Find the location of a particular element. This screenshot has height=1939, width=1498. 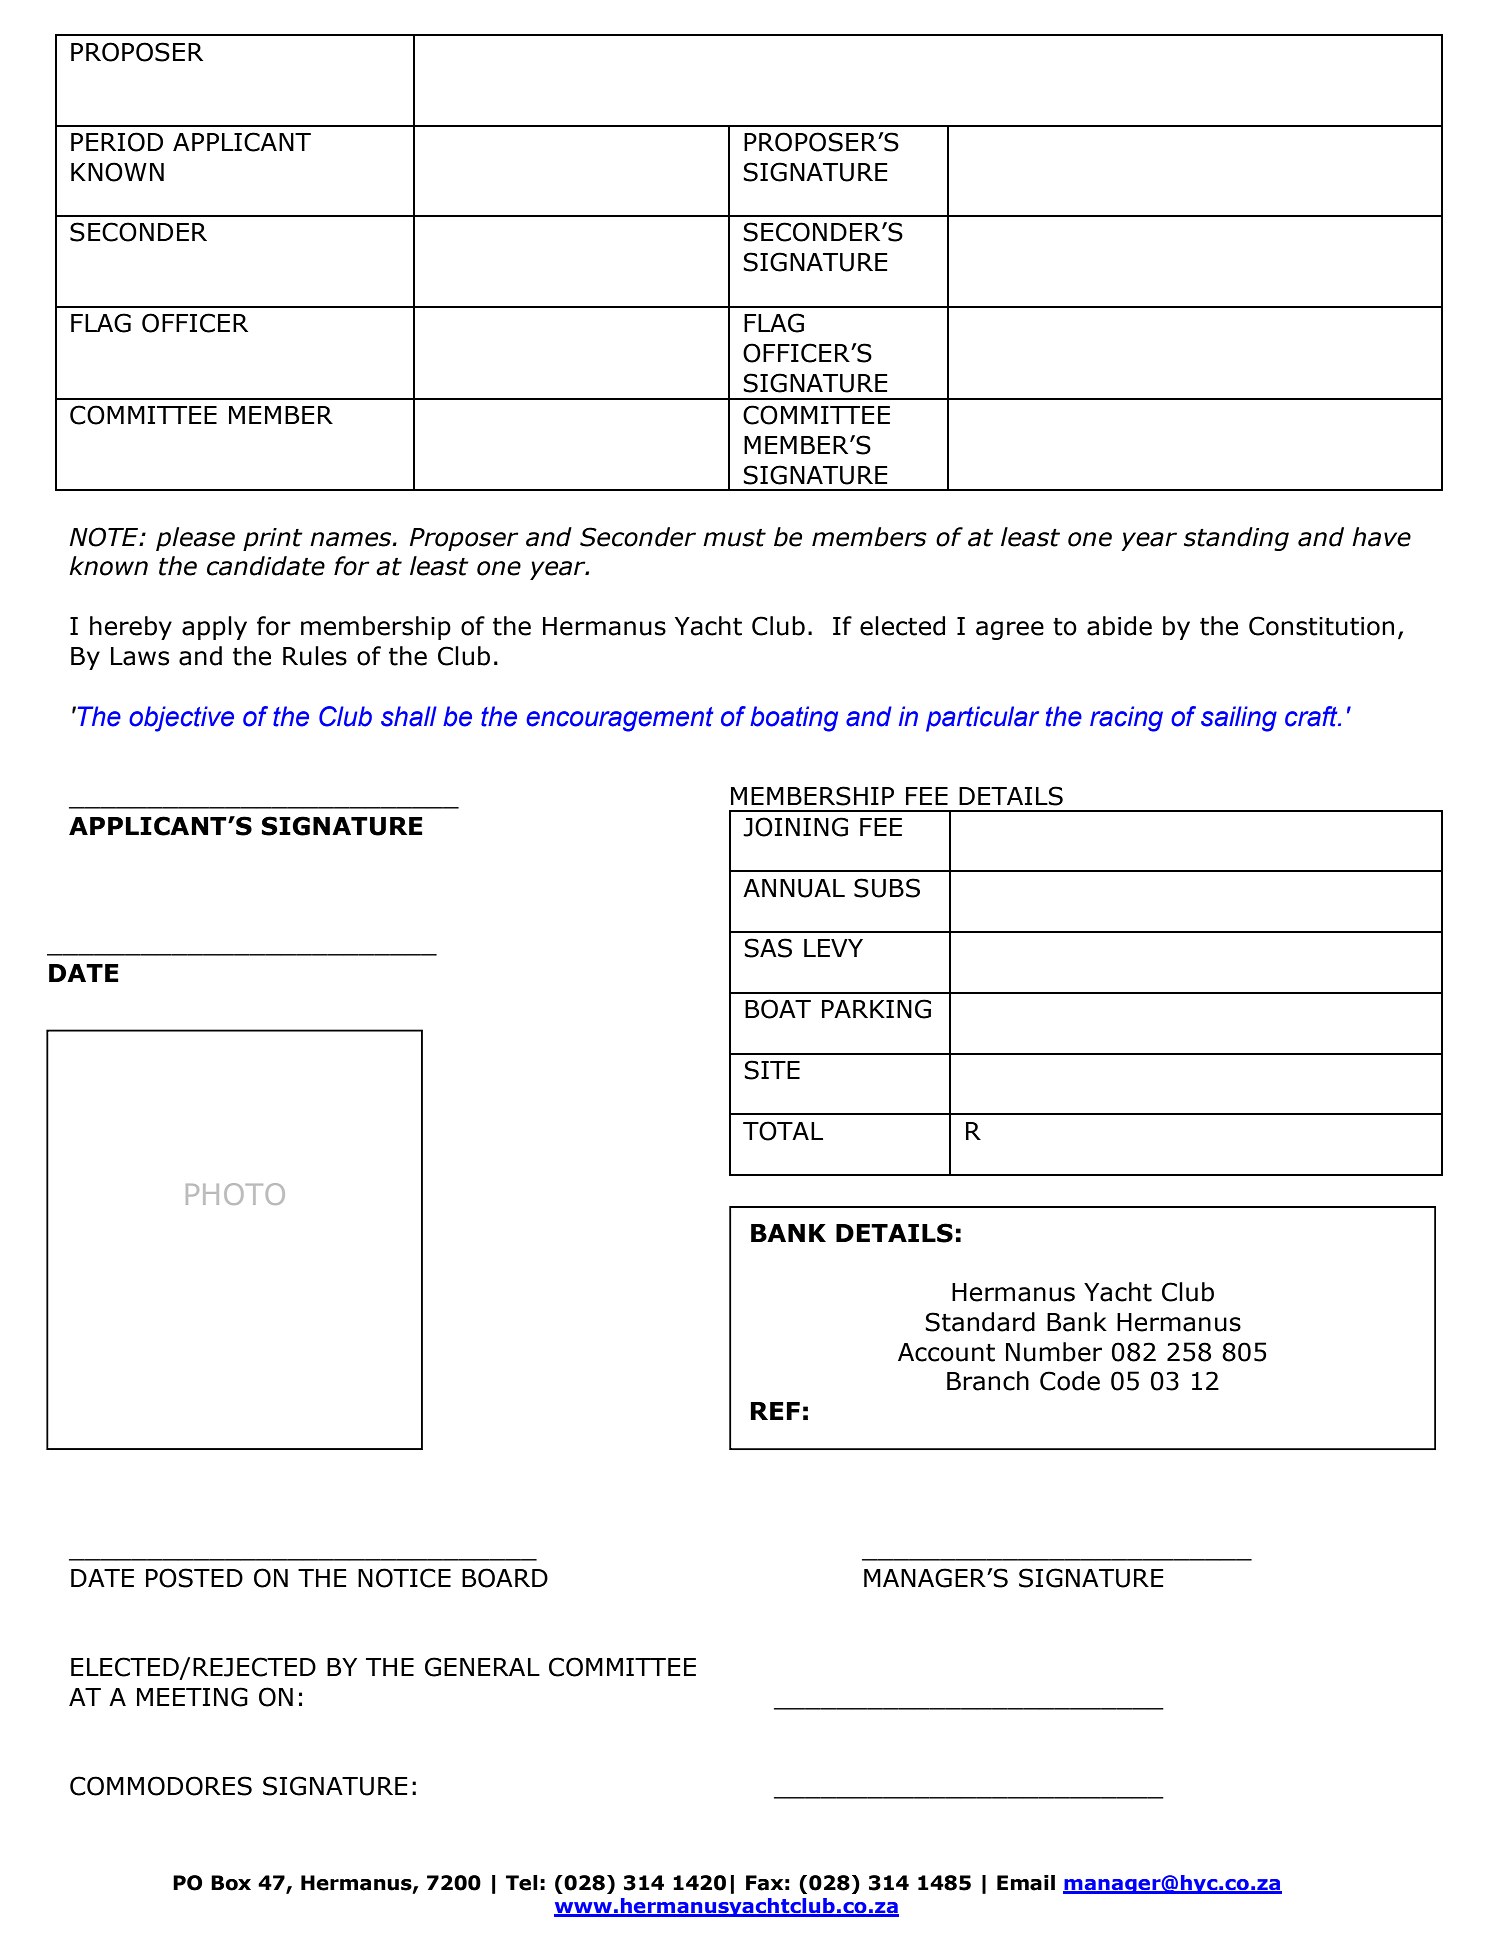

PARKING is located at coordinates (876, 1009).
